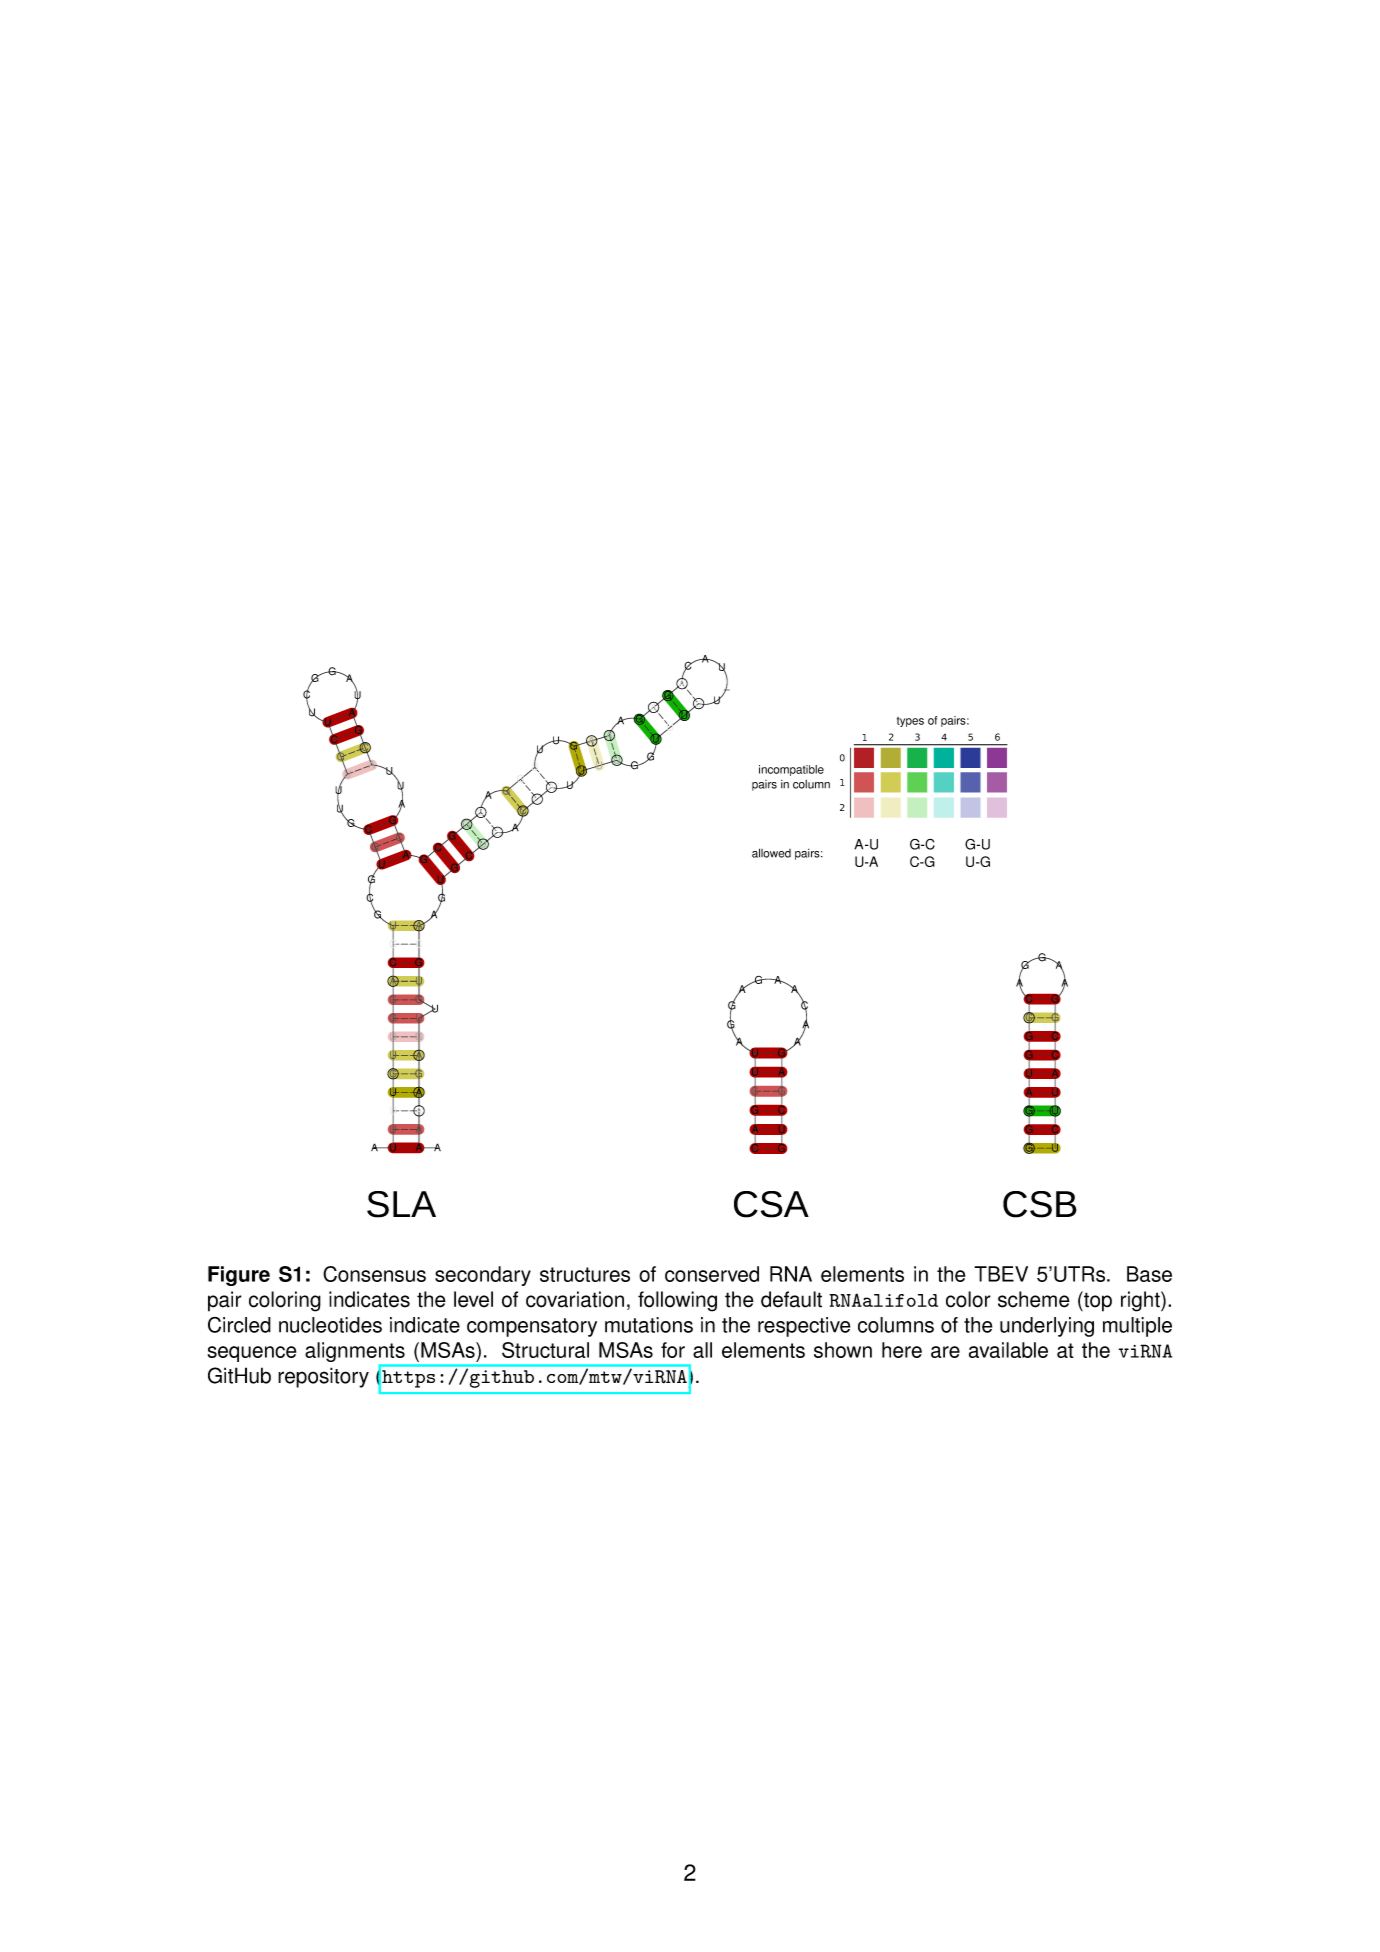 This image has width=1380, height=1952. What do you see at coordinates (910, 722) in the image?
I see `types` at bounding box center [910, 722].
